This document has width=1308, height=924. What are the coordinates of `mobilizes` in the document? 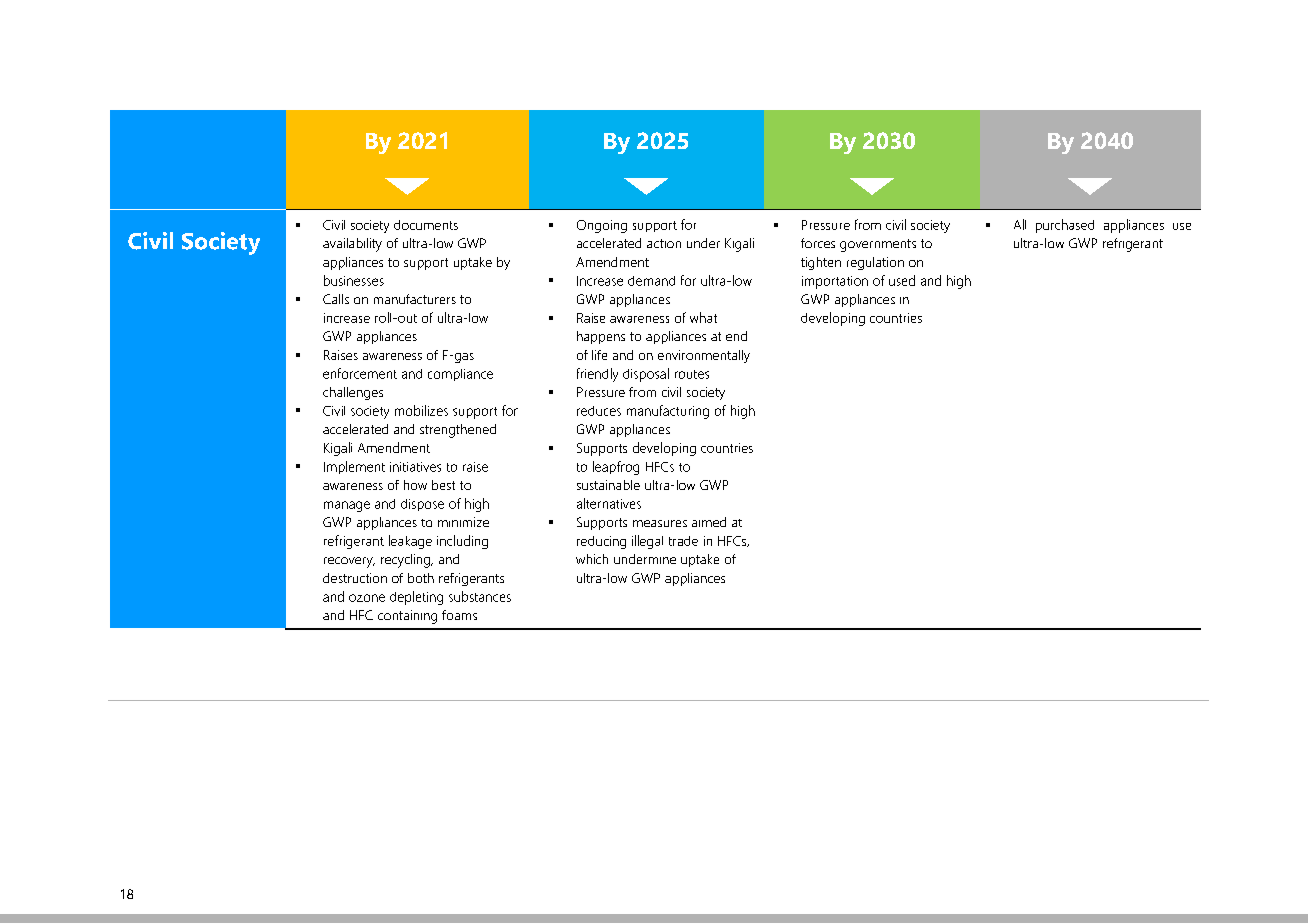 It's located at (421, 410).
